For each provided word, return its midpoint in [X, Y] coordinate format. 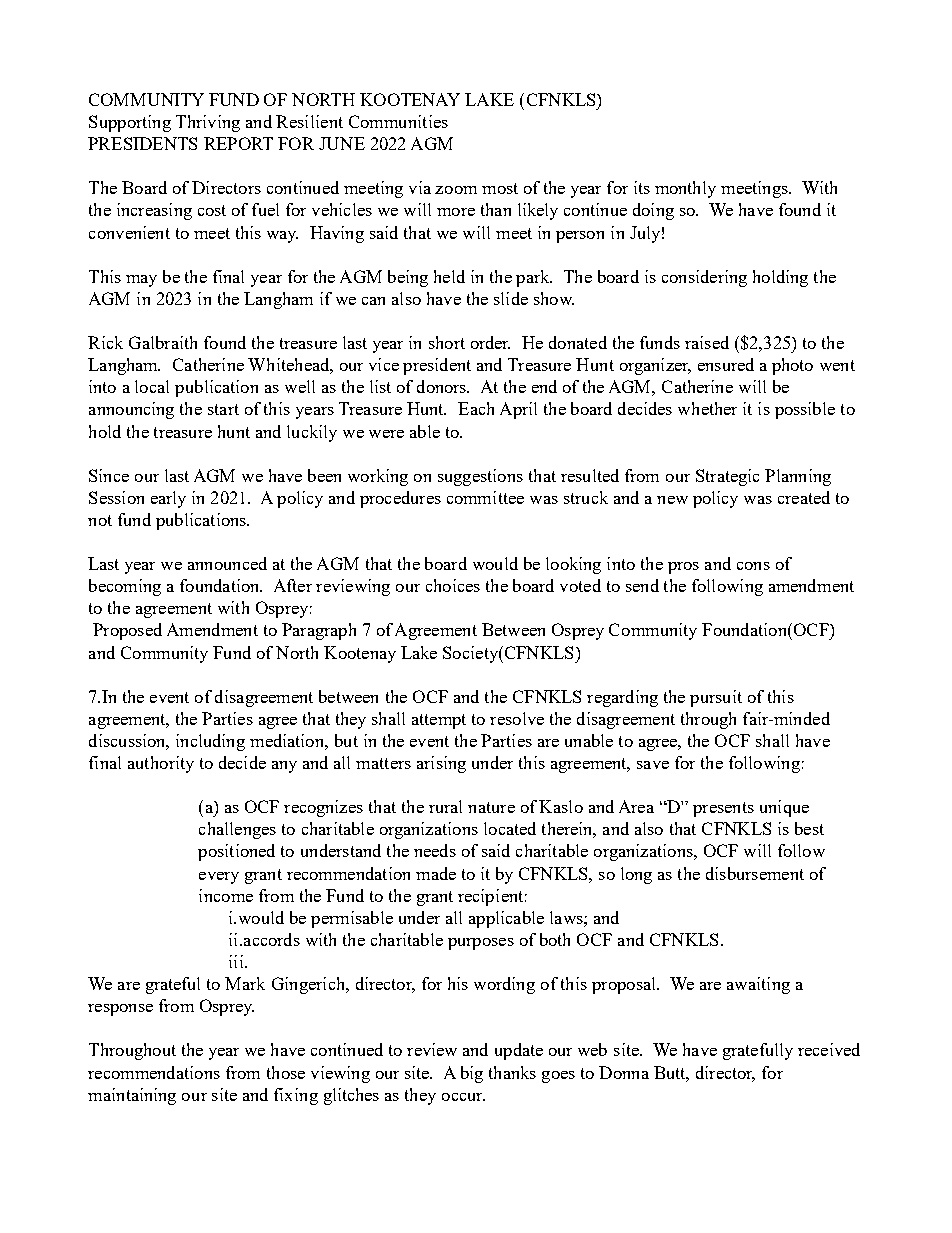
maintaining [132, 1096]
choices [453, 585]
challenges [237, 830]
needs [435, 850]
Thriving [208, 123]
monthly [685, 189]
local [152, 386]
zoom [456, 190]
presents [723, 809]
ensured [726, 364]
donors [443, 386]
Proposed [127, 631]
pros [683, 568]
